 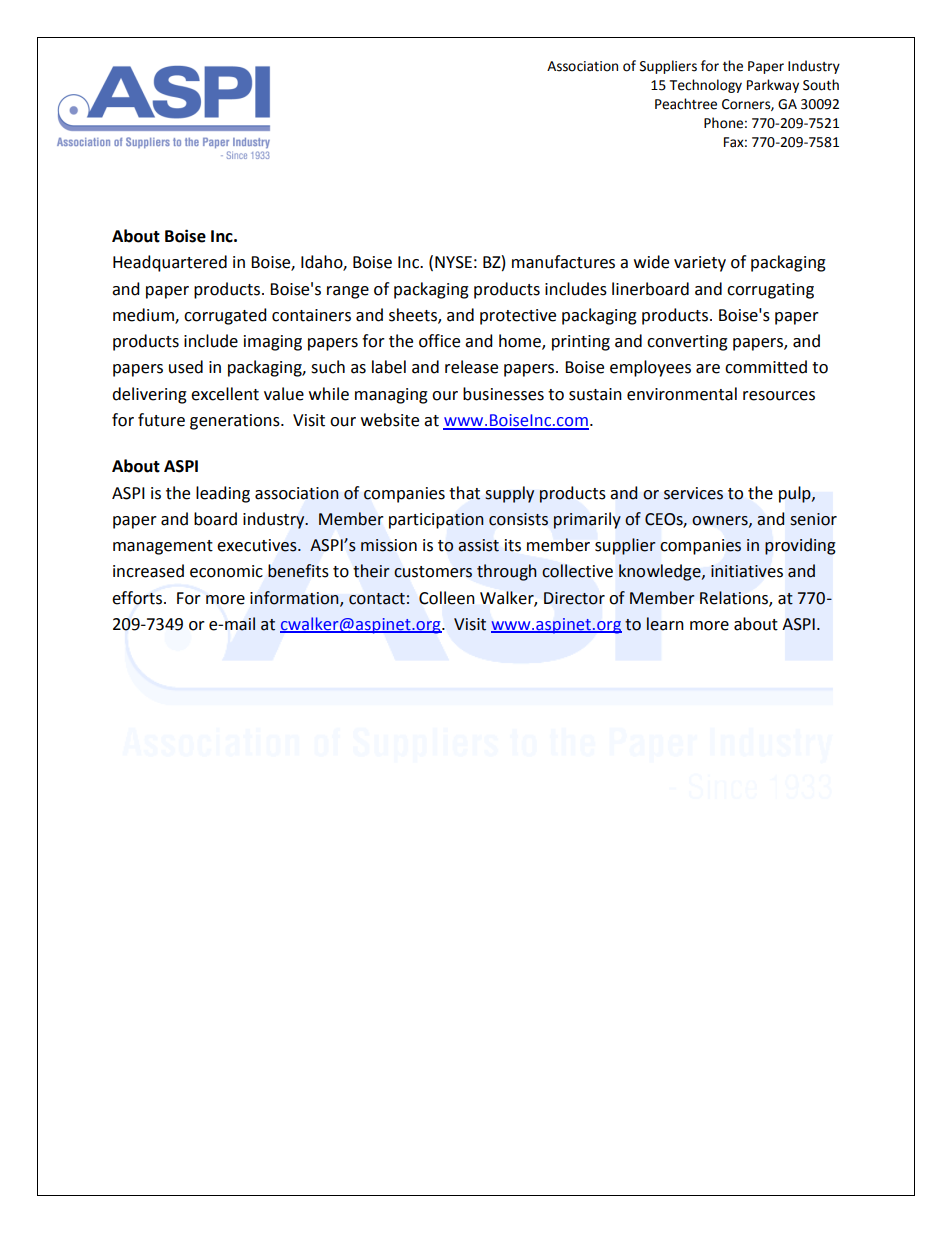 What do you see at coordinates (295, 598) in the screenshot?
I see `information` at bounding box center [295, 598].
